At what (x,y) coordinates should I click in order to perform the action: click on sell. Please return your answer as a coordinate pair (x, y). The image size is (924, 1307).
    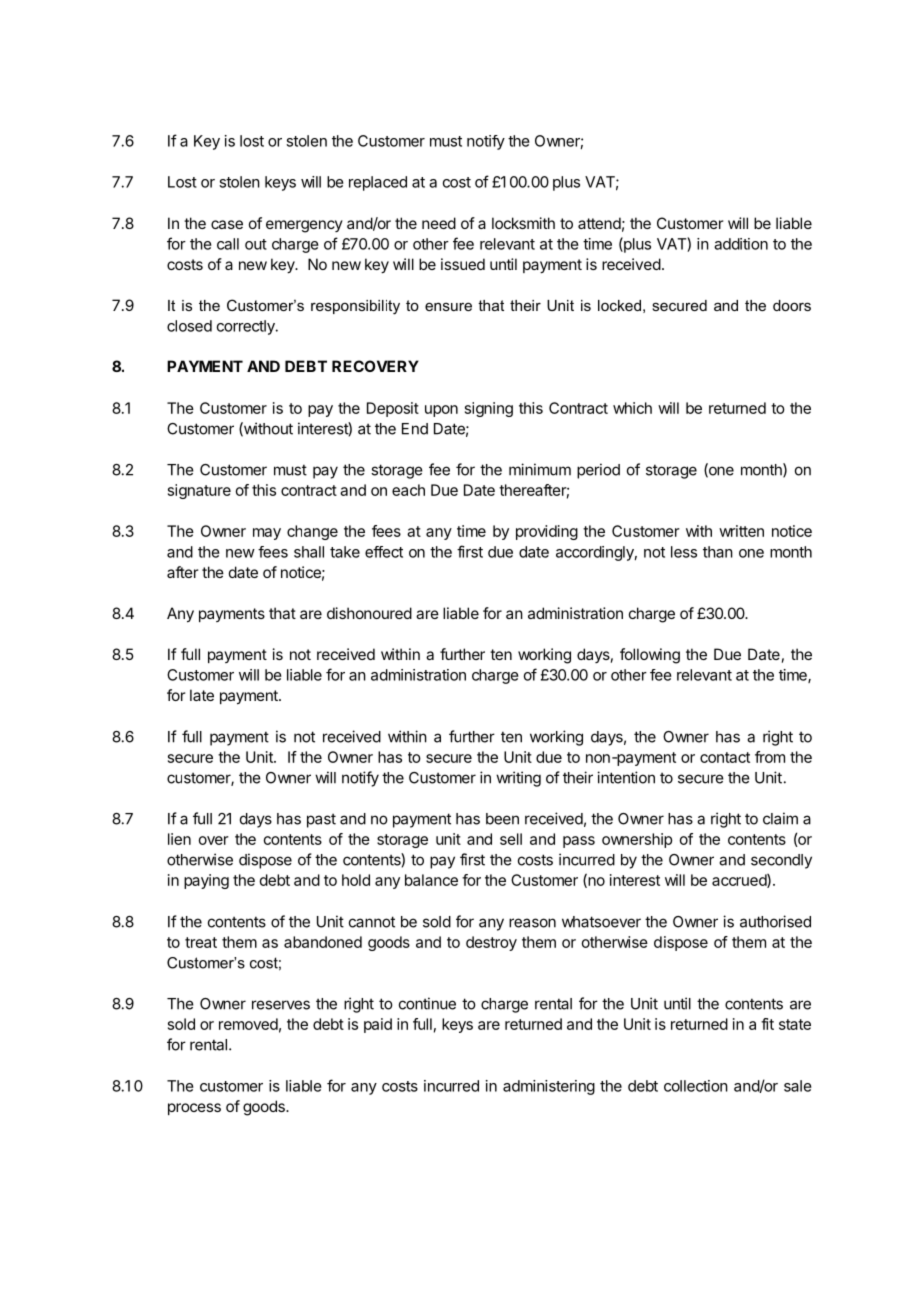
    Looking at the image, I should click on (511, 839).
